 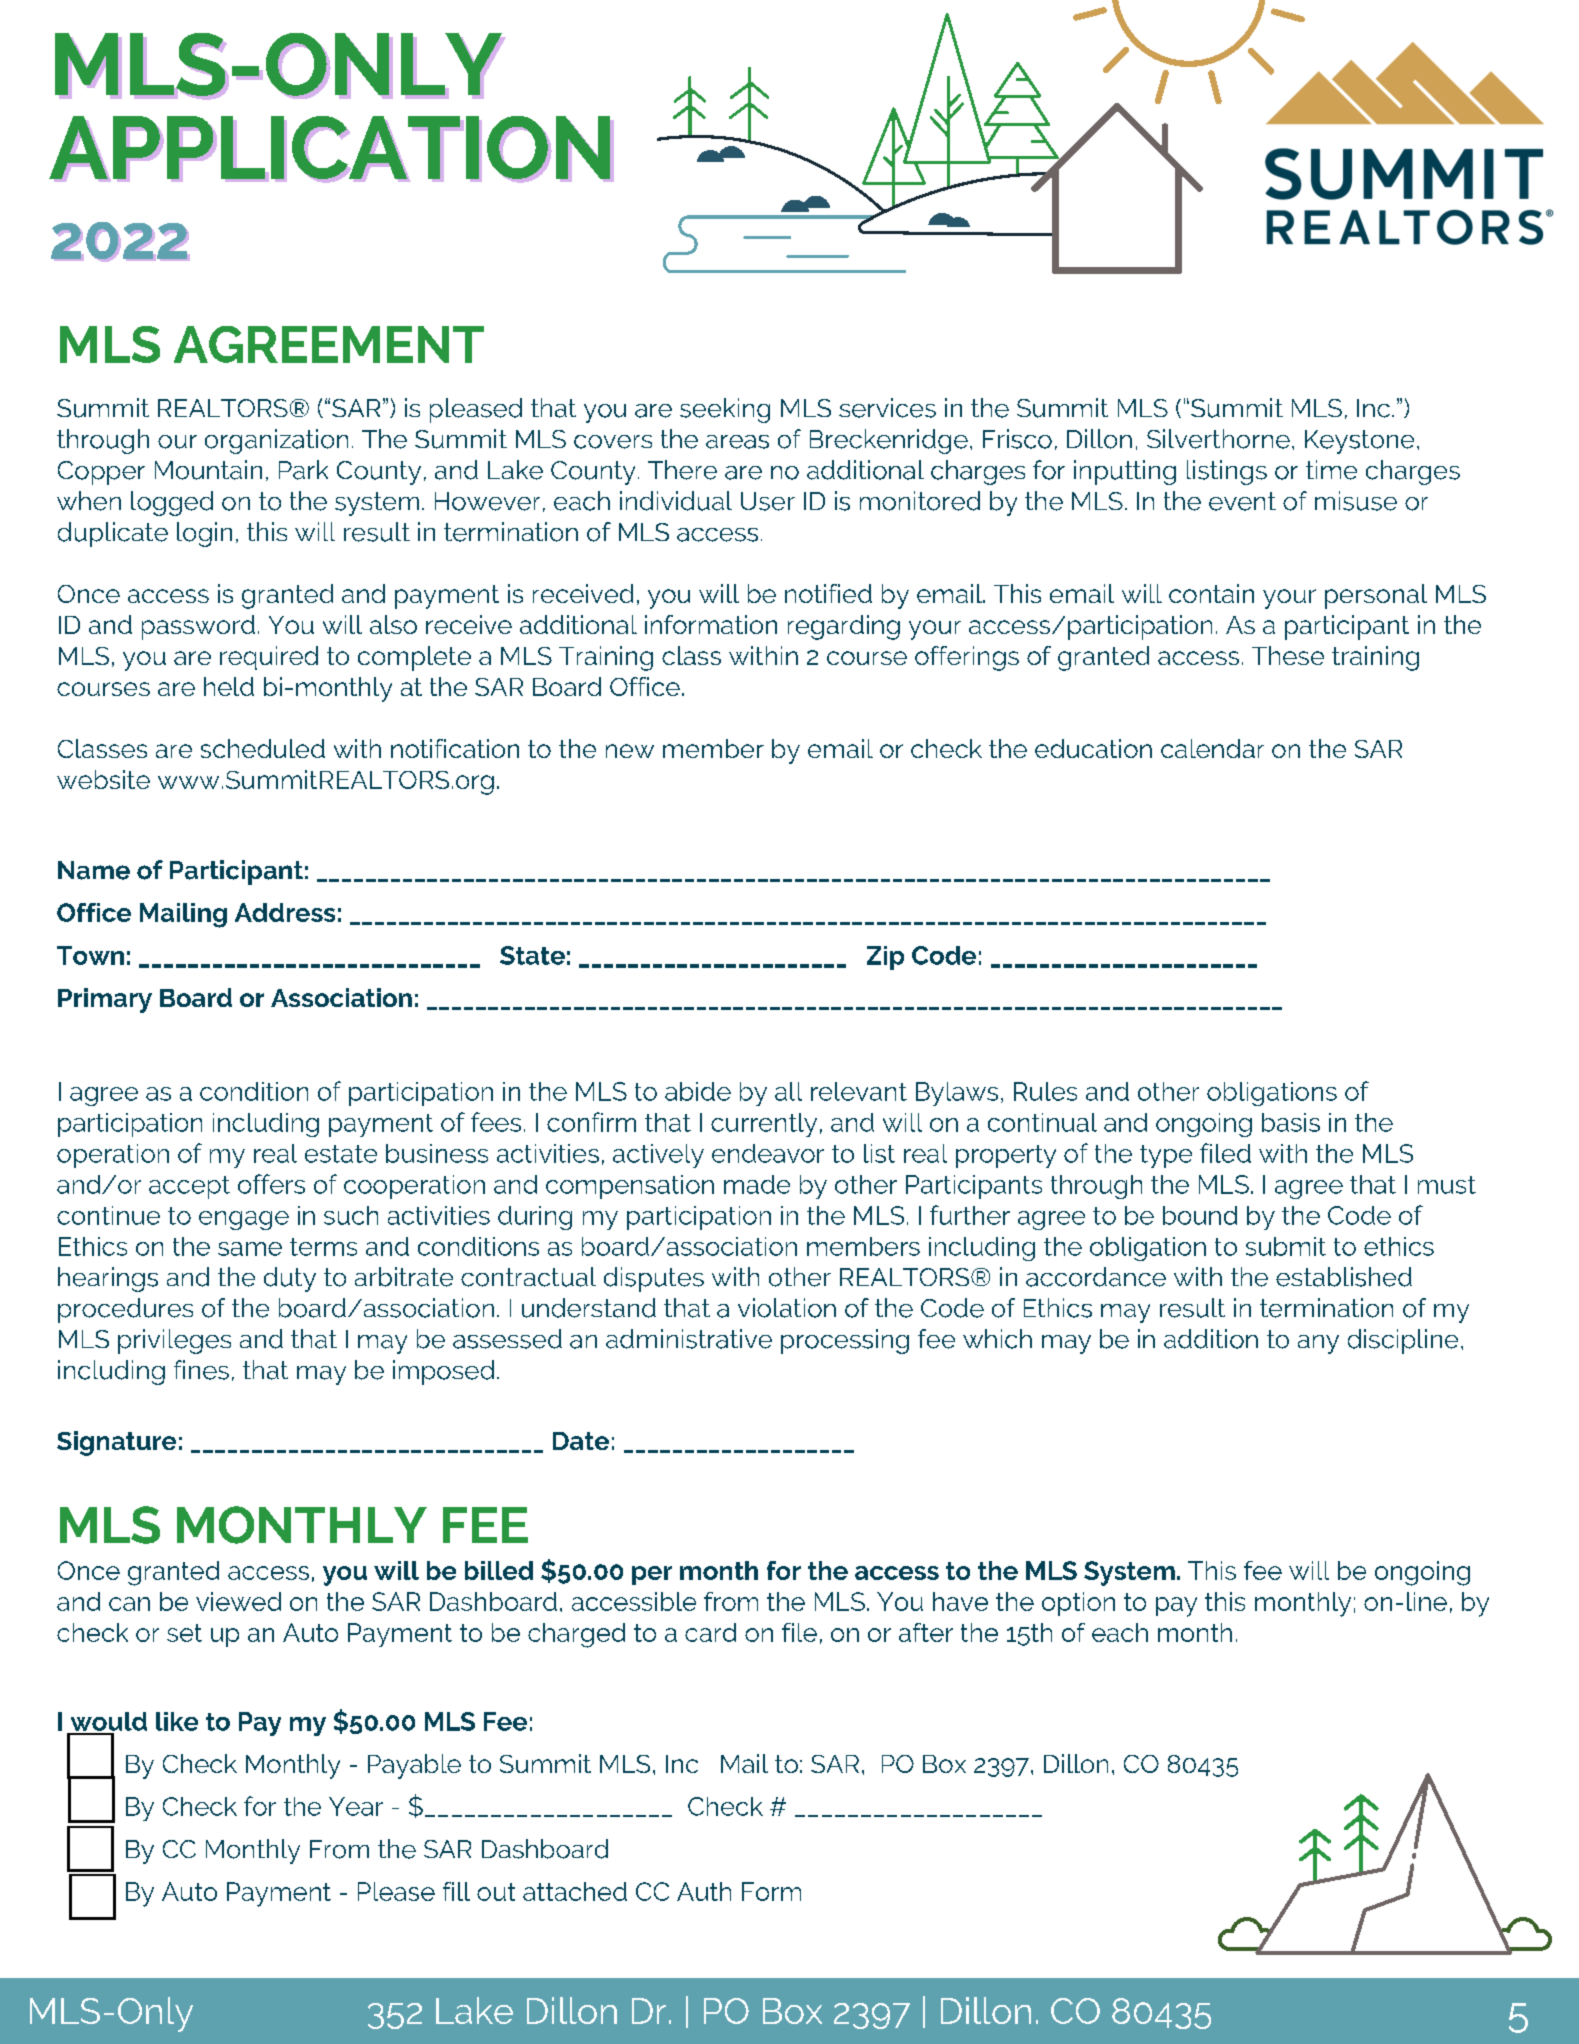 What do you see at coordinates (704, 1891) in the image?
I see `Auth` at bounding box center [704, 1891].
